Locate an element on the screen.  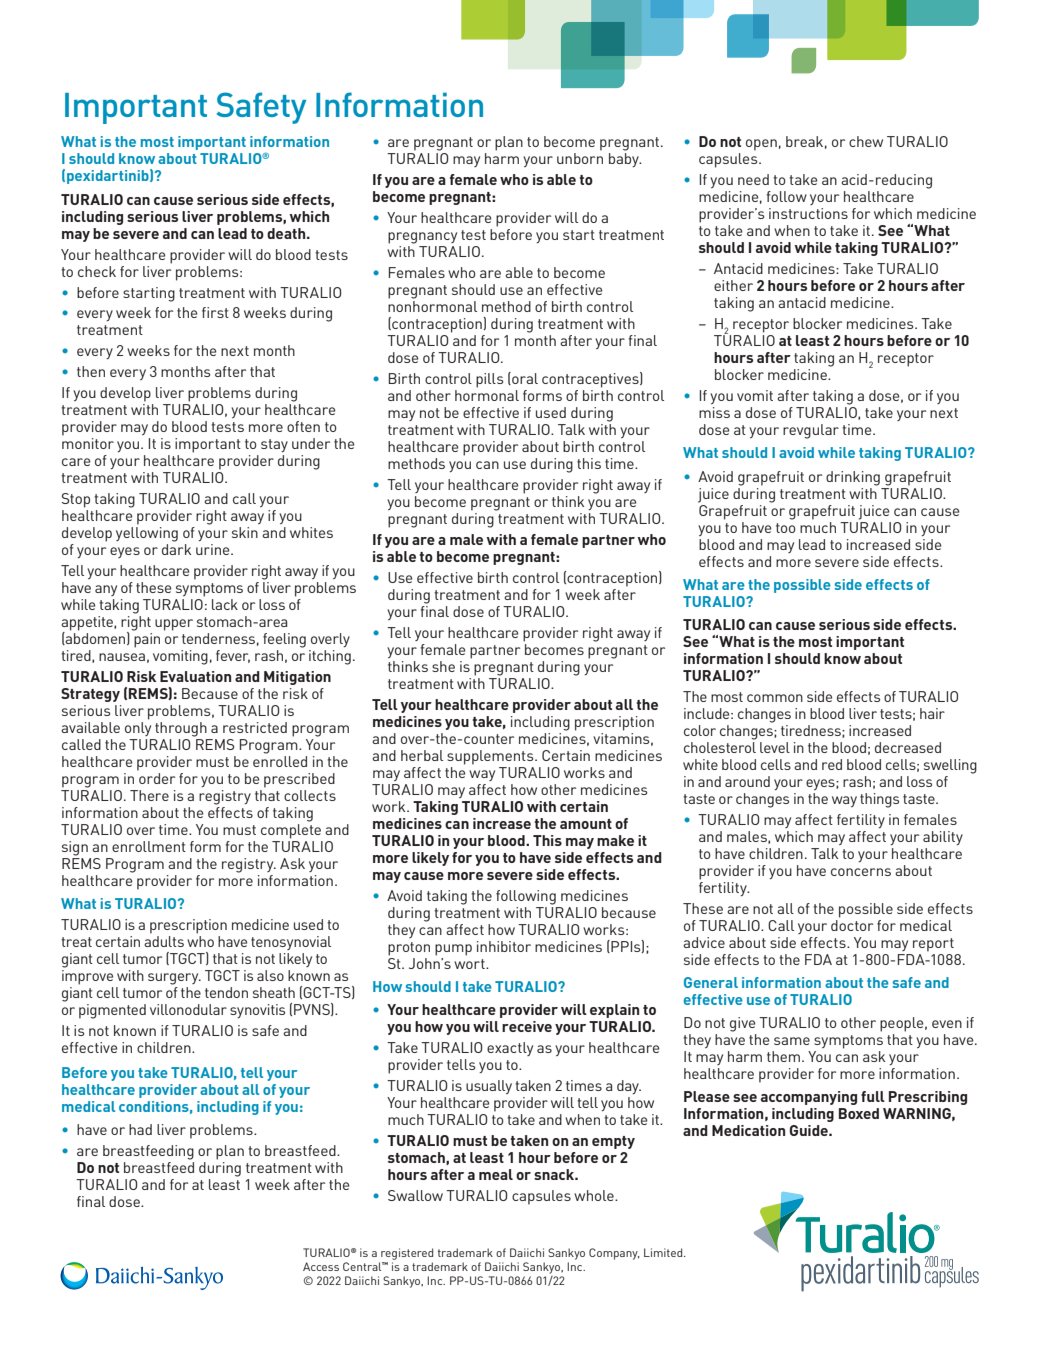
common is located at coordinates (775, 698).
